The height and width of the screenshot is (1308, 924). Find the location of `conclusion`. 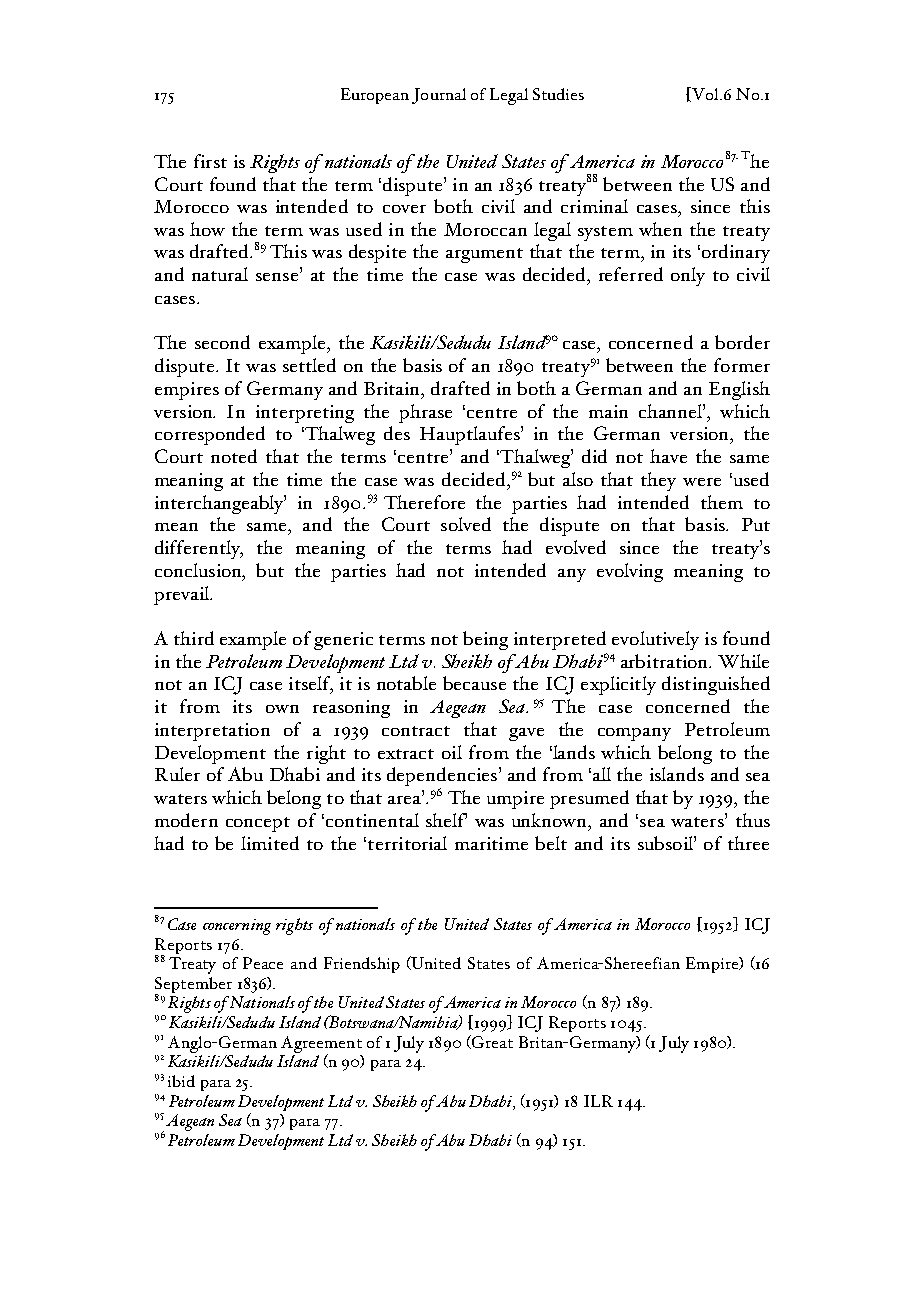

conclusion is located at coordinates (200, 571).
